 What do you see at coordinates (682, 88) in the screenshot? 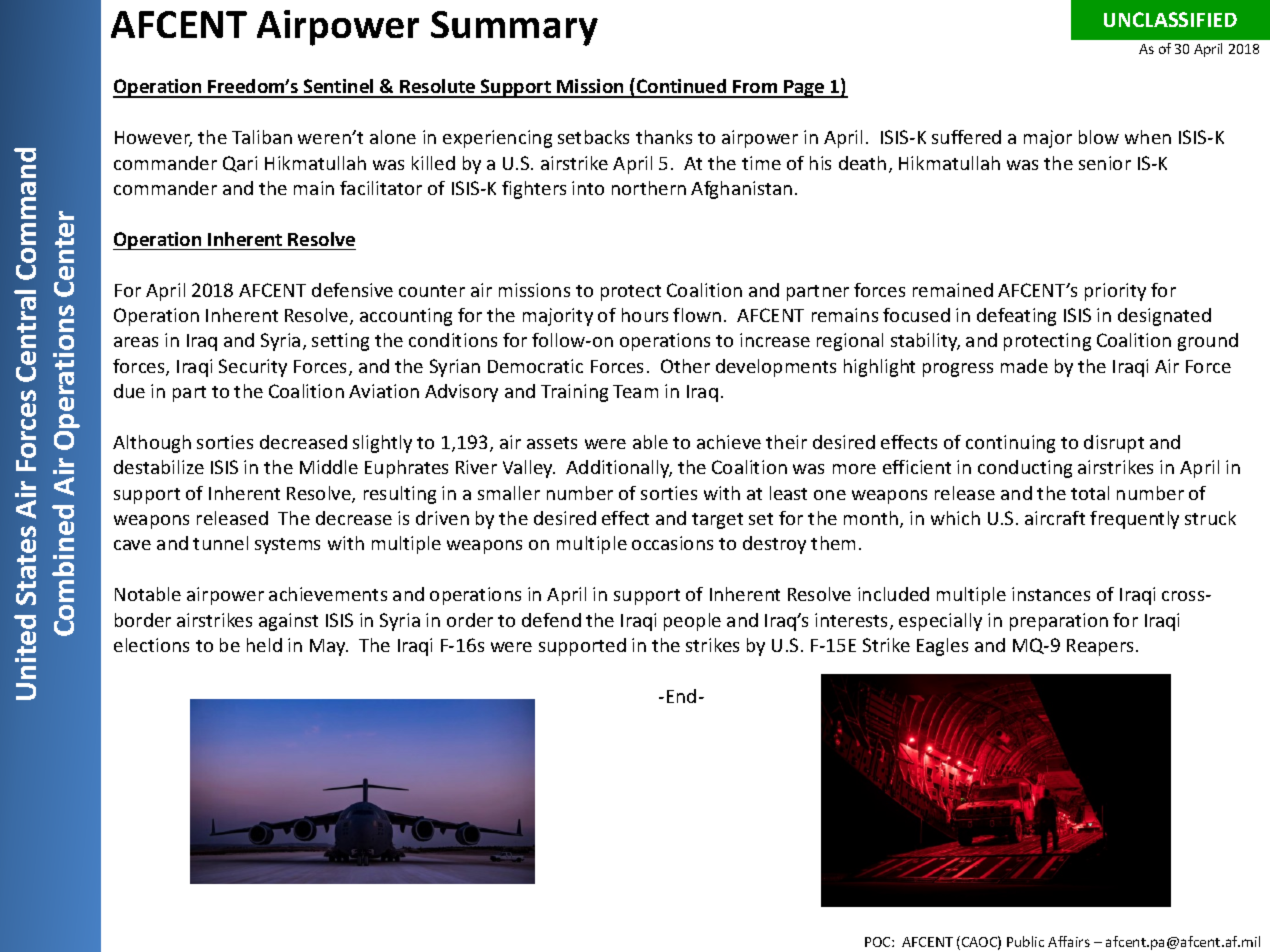
I see `Continued` at bounding box center [682, 88].
